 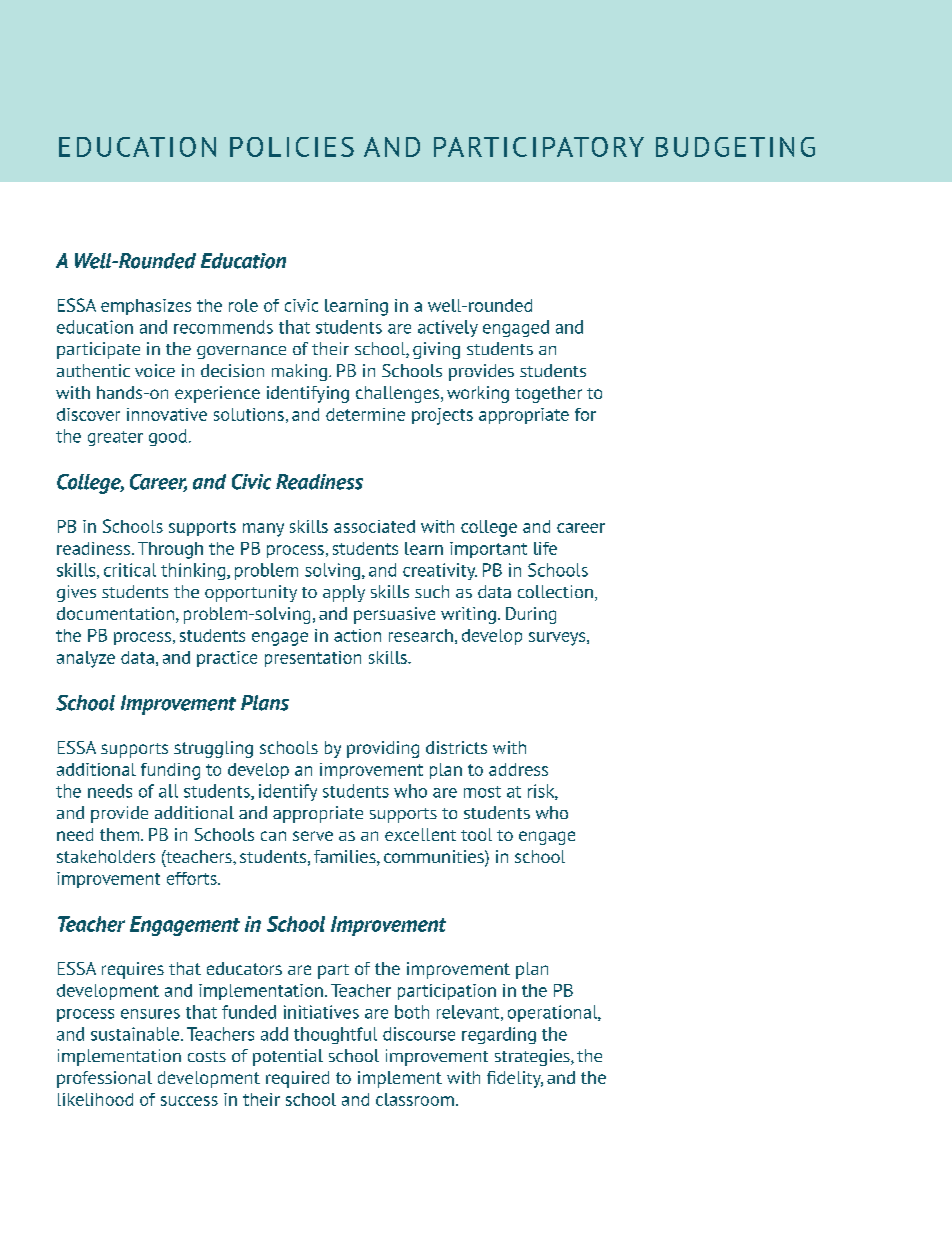 What do you see at coordinates (545, 548) in the image?
I see `life` at bounding box center [545, 548].
